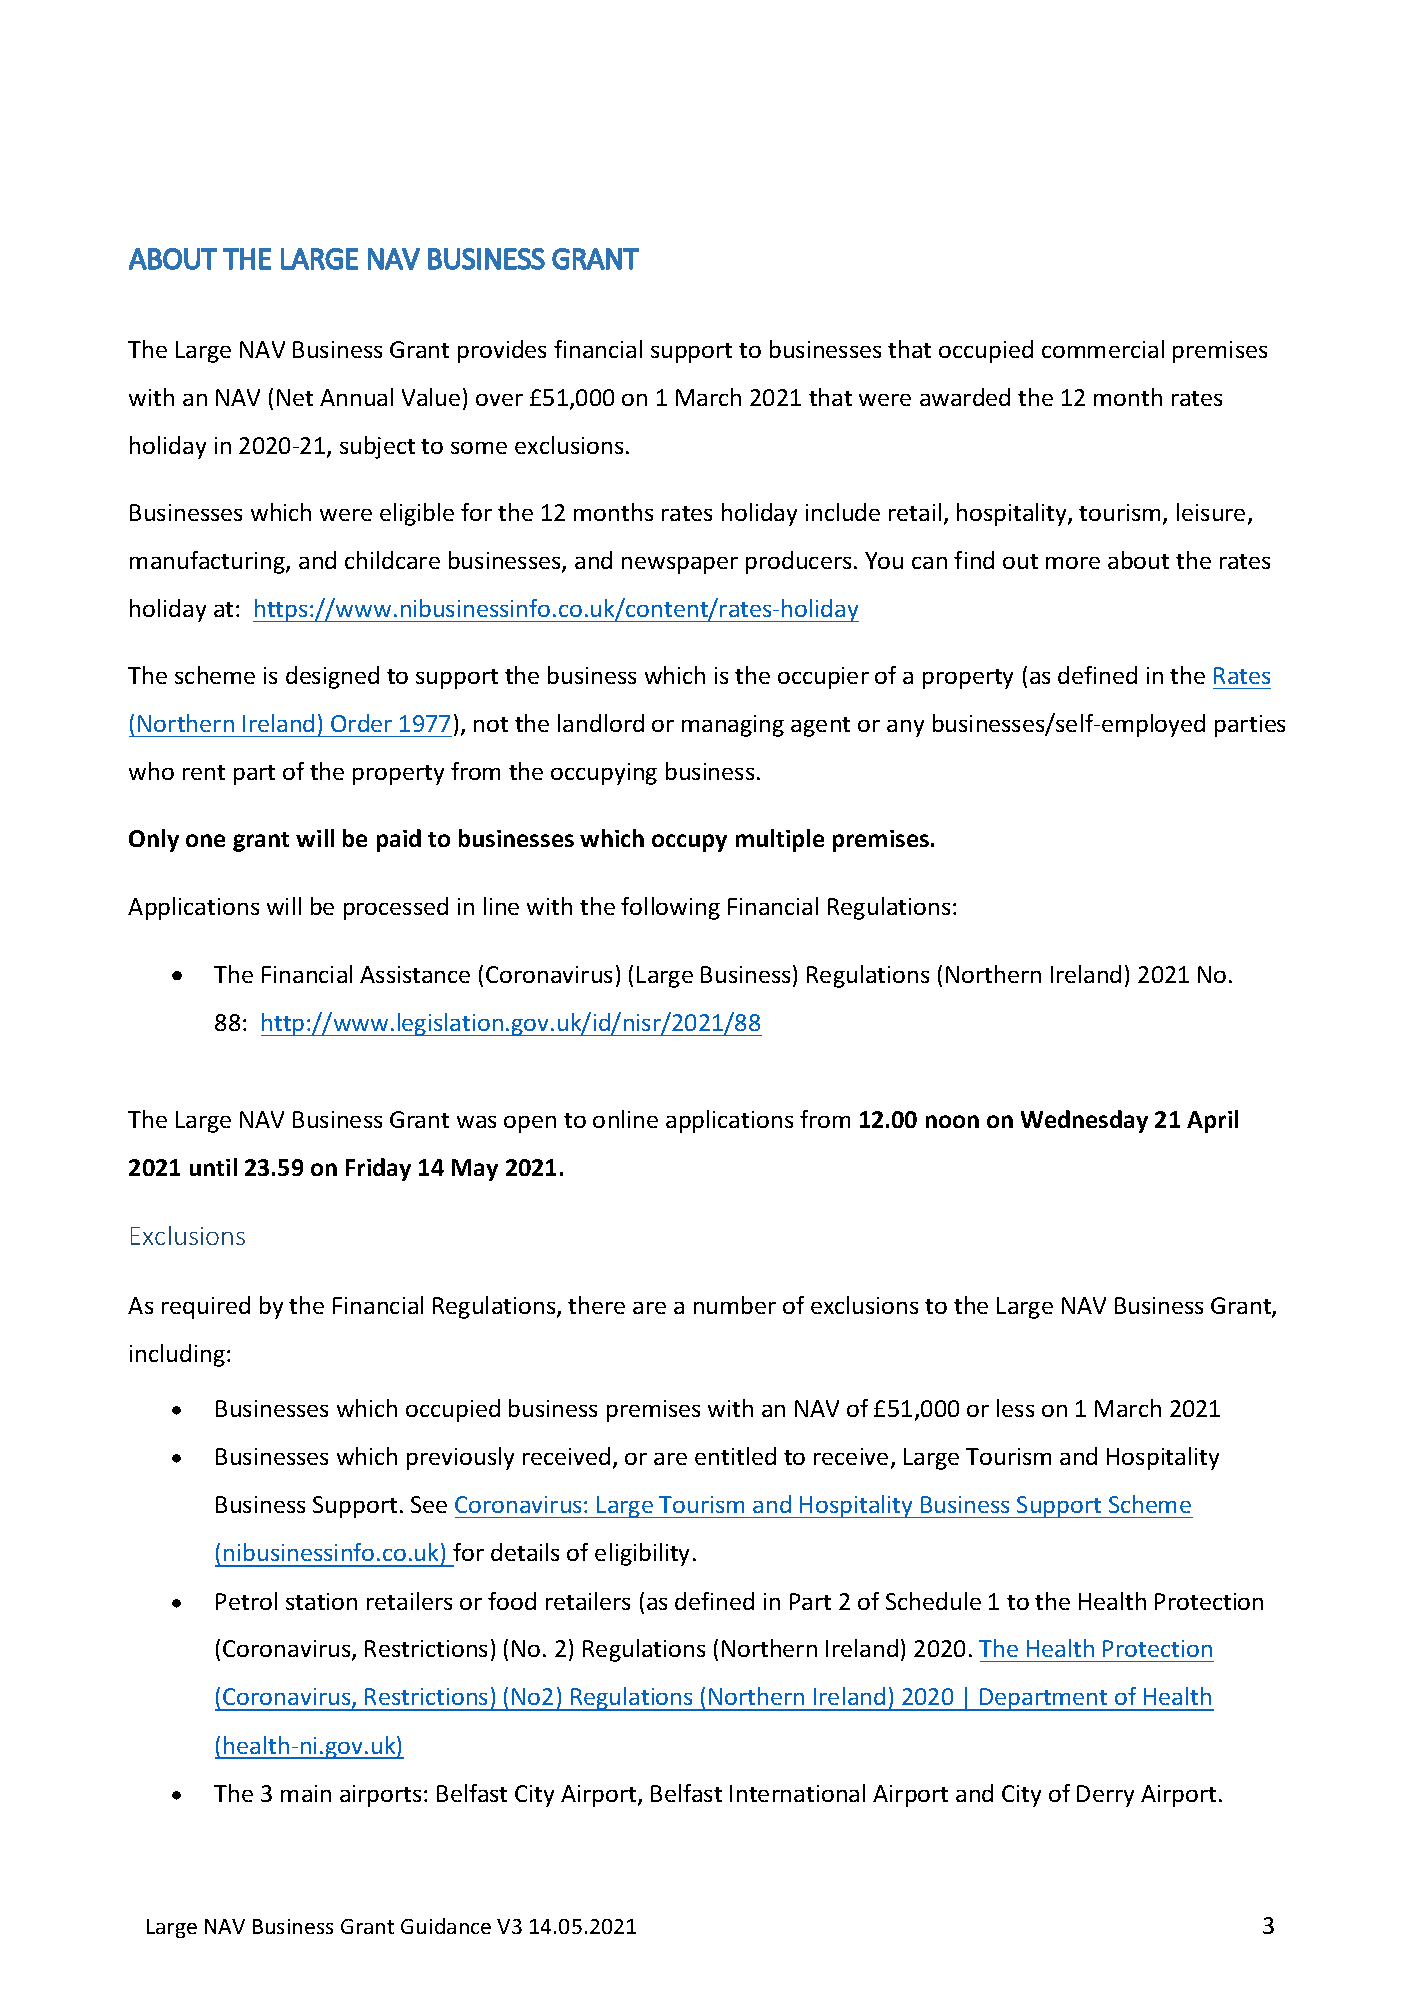 The width and height of the image is (1421, 2009). Describe the element at coordinates (1105, 1796) in the image. I see `Derry` at that location.
